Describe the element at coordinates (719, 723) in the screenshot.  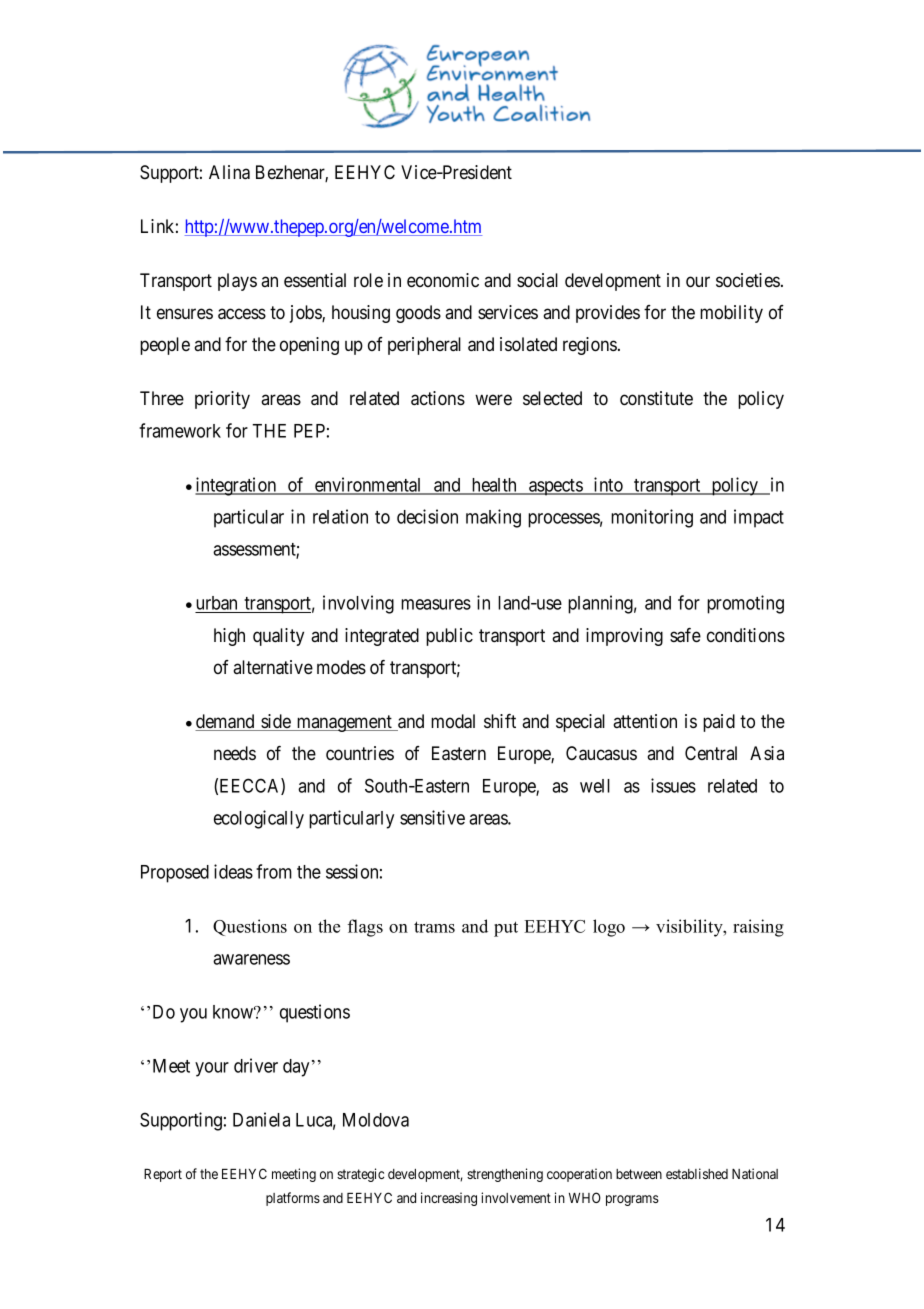
I see `paid` at that location.
